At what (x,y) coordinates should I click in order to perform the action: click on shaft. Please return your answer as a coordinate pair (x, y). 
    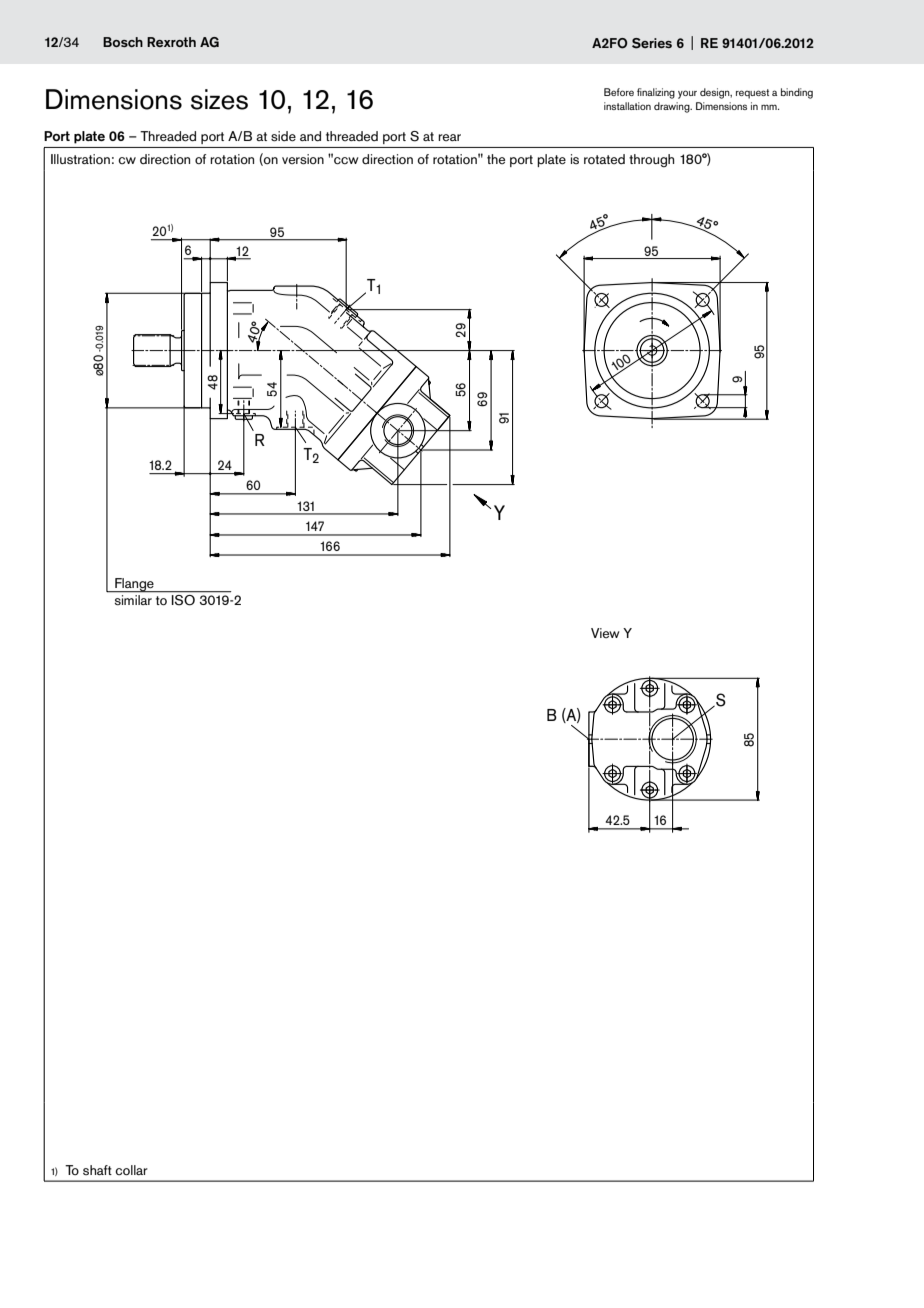
    Looking at the image, I should click on (97, 1170).
